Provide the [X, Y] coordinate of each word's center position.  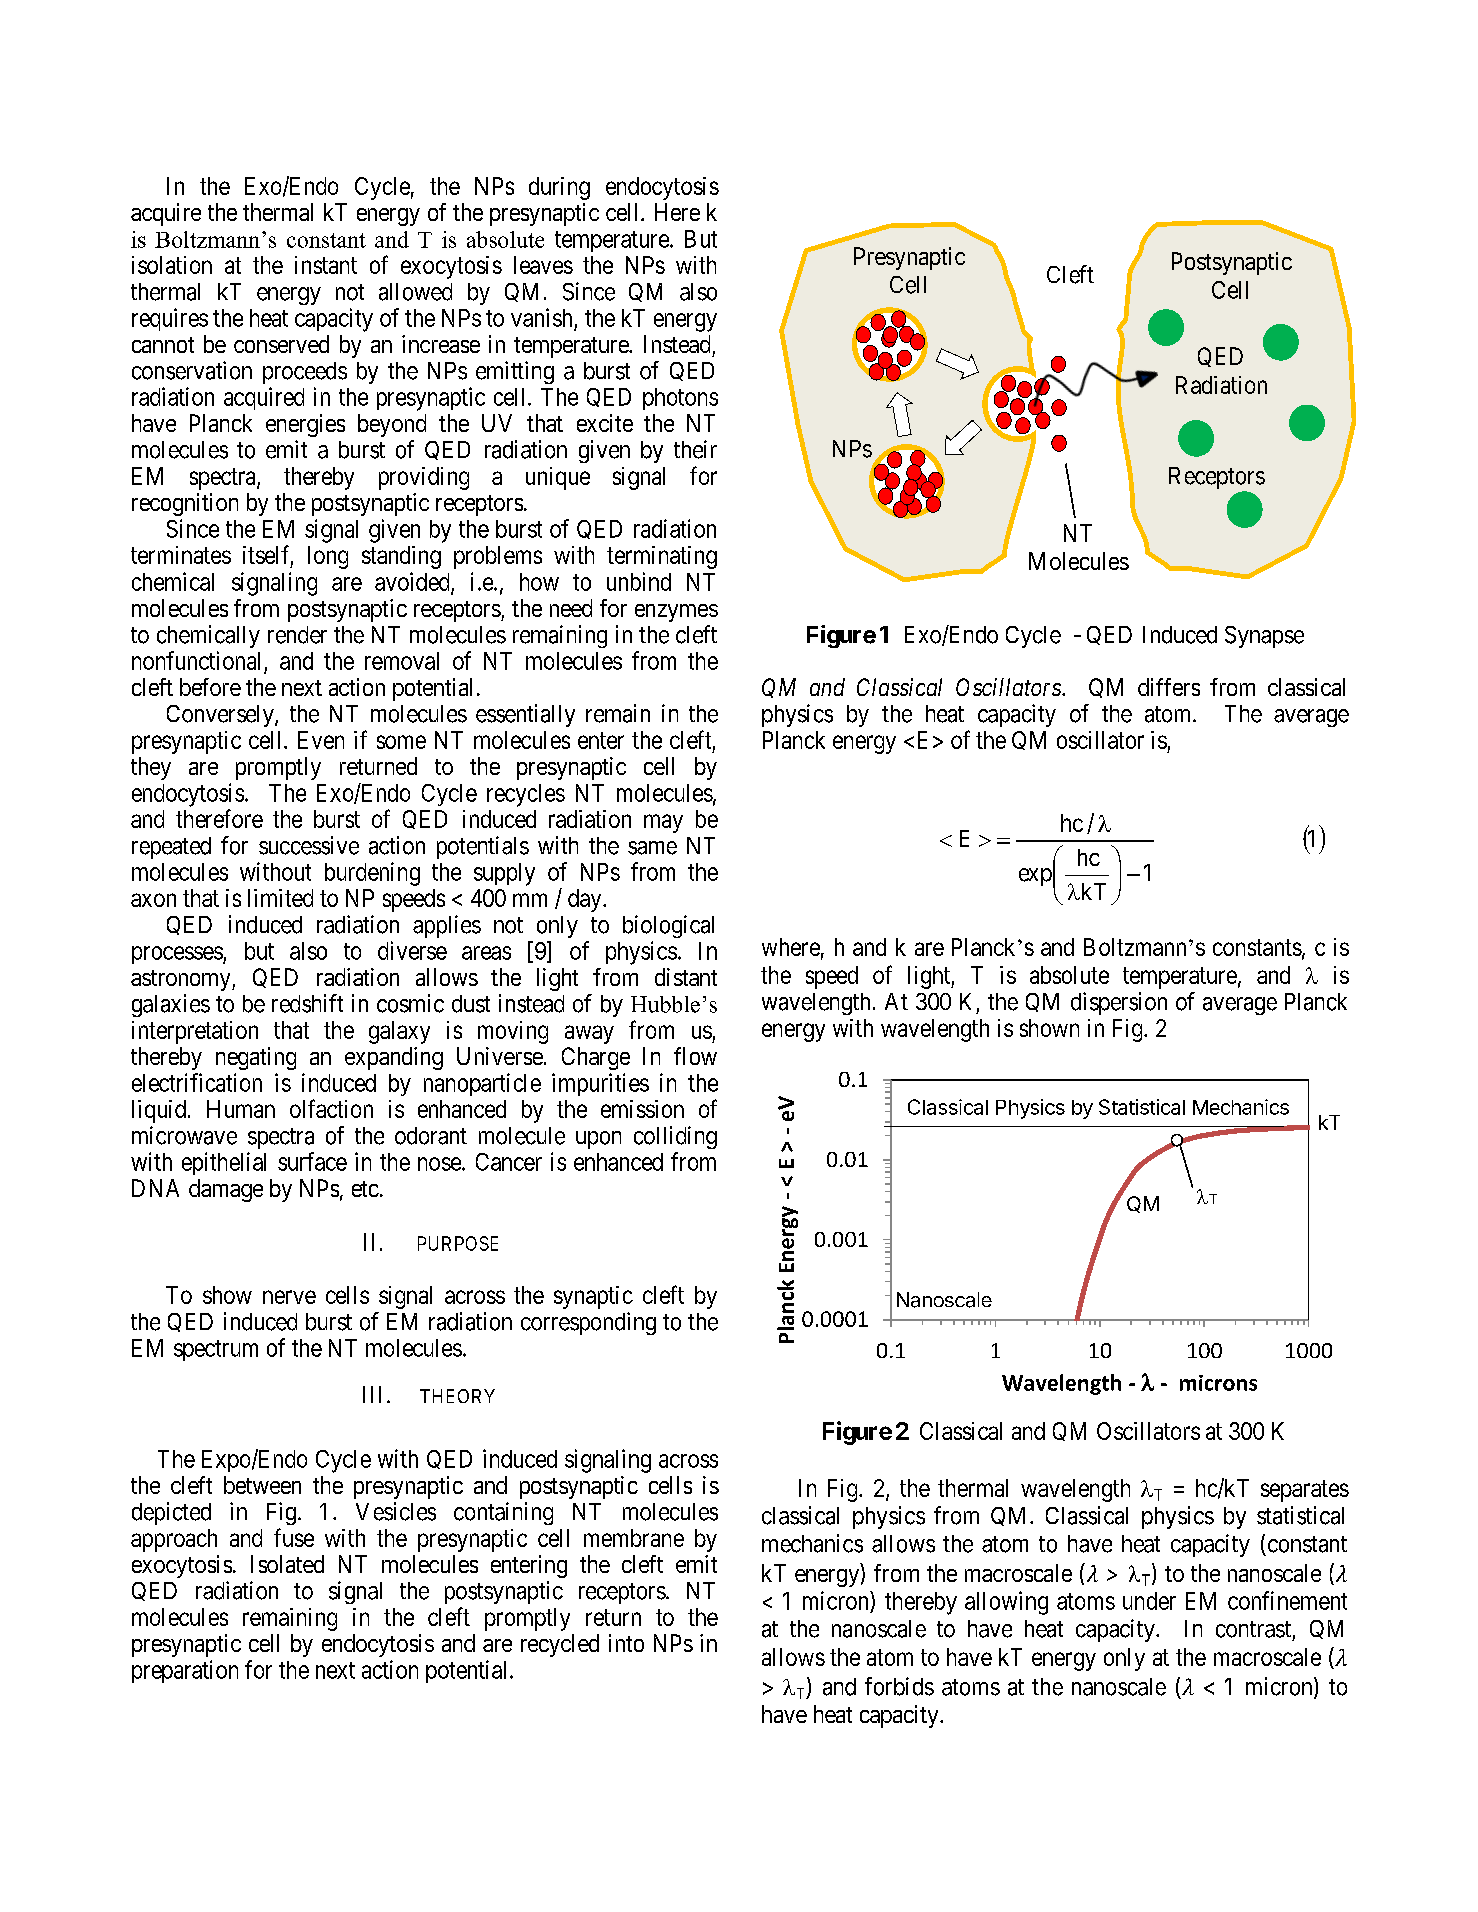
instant [326, 265]
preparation [185, 1671]
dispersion [1119, 1003]
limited [280, 898]
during [559, 188]
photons [680, 399]
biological [668, 926]
